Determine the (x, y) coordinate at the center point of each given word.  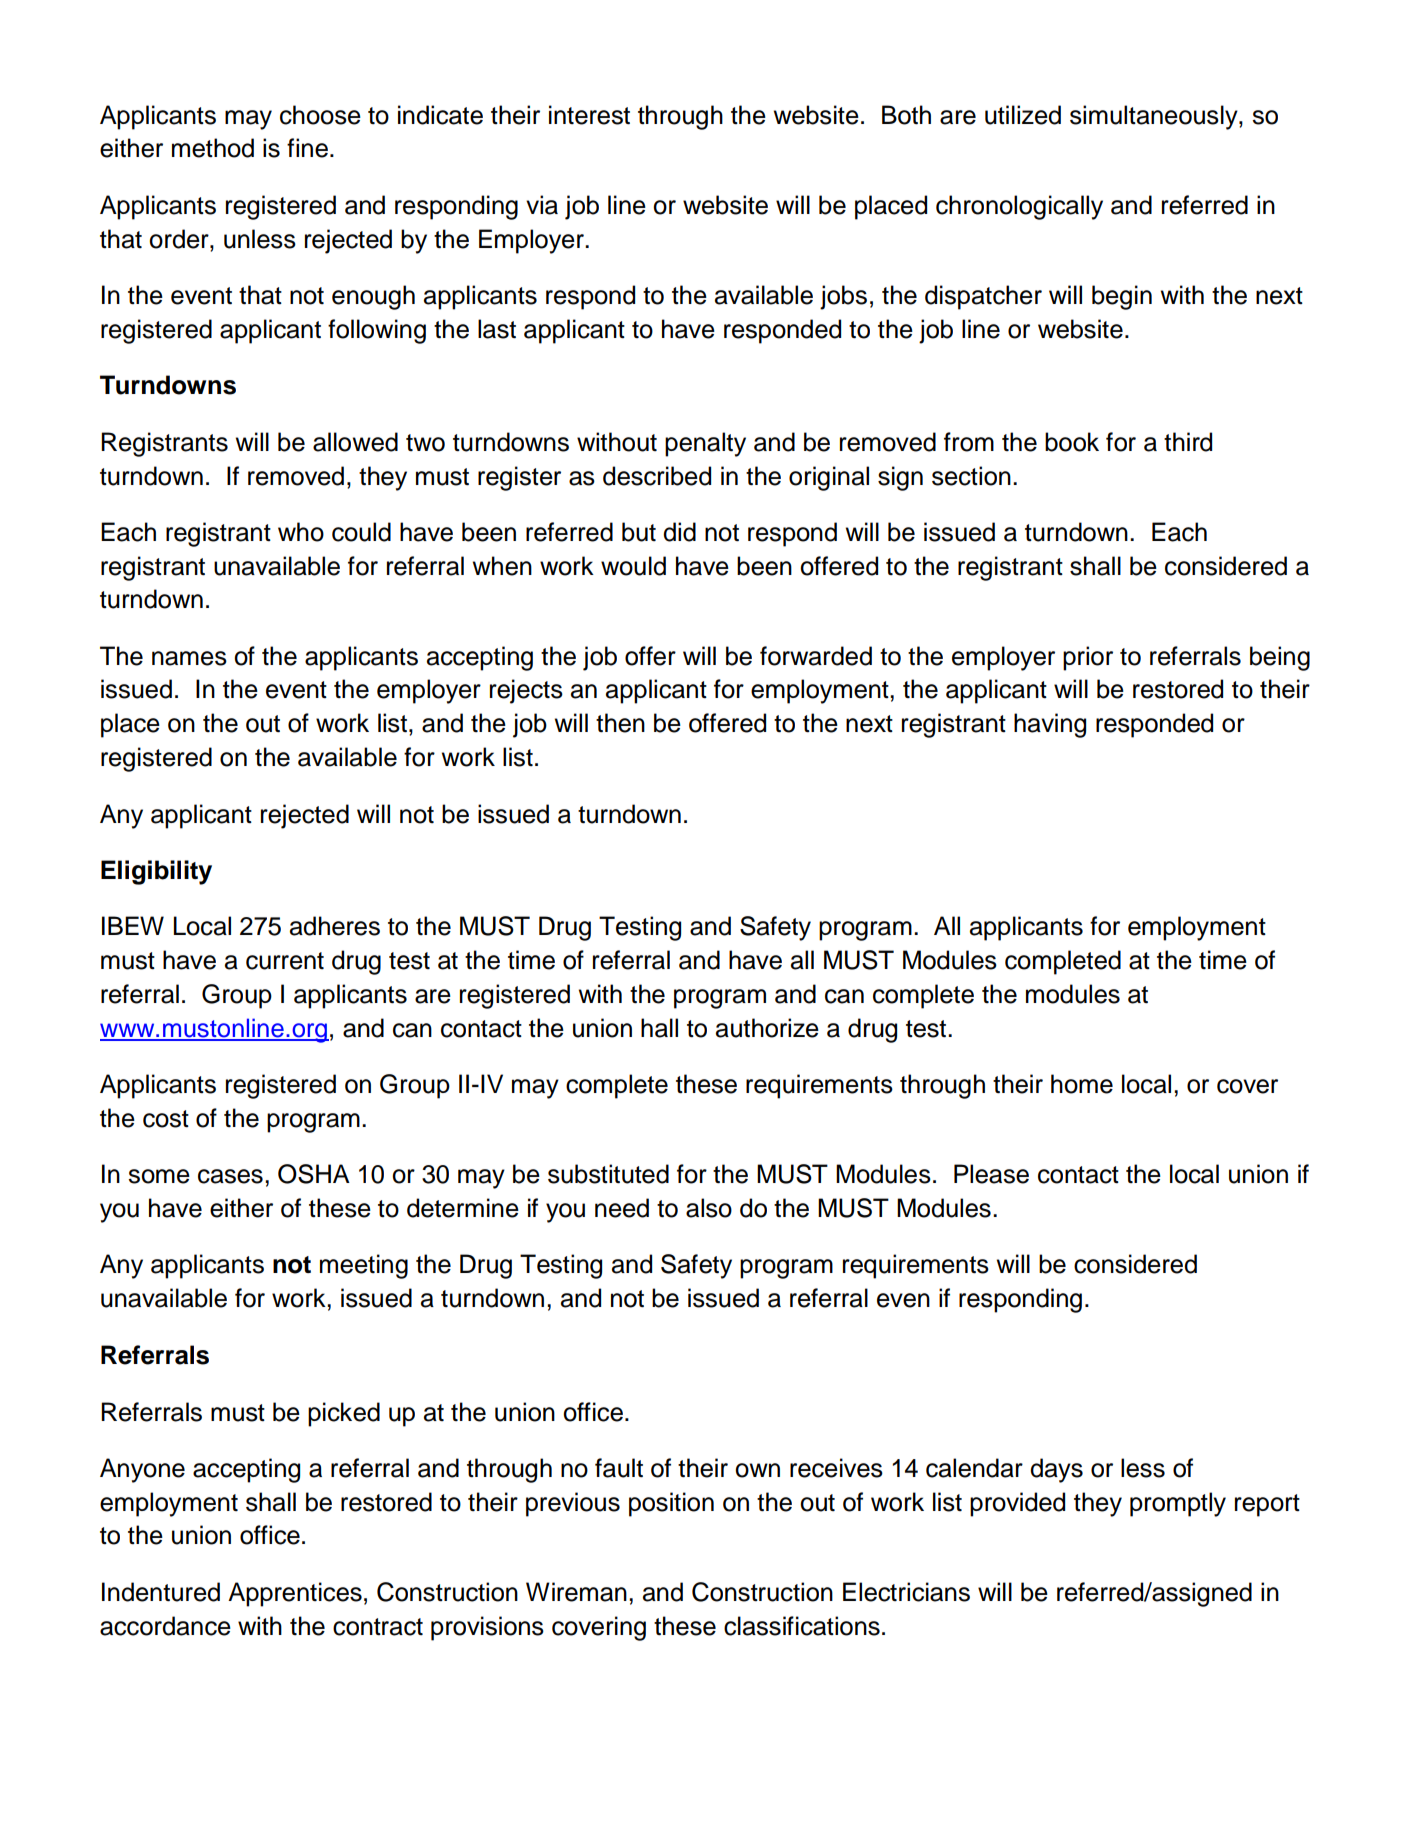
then (620, 723)
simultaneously (1155, 117)
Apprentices (295, 1594)
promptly (1178, 1504)
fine (307, 148)
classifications (802, 1626)
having (1050, 725)
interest (589, 115)
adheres (335, 926)
